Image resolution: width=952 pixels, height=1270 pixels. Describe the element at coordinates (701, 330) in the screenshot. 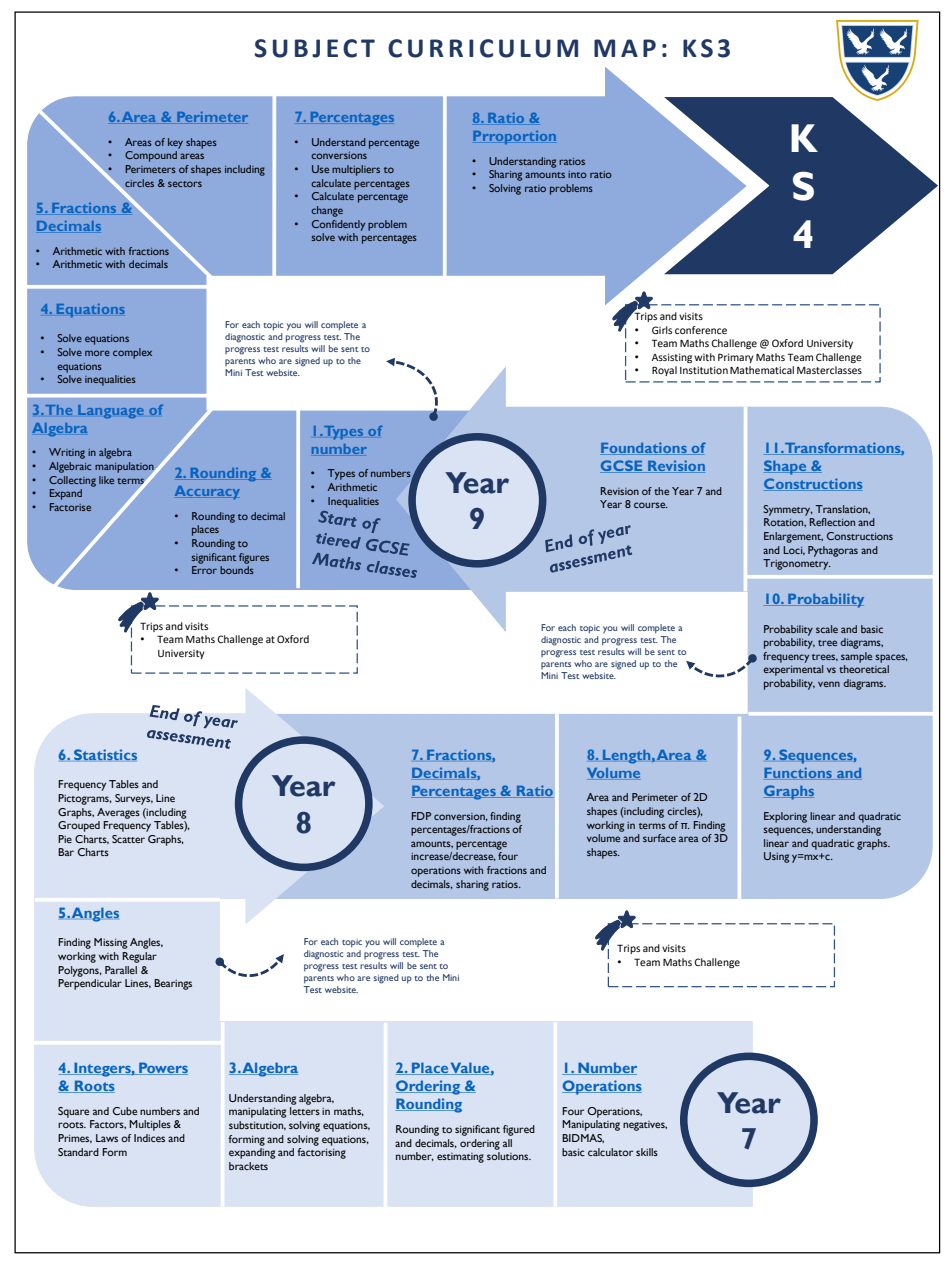

I see `conference` at that location.
